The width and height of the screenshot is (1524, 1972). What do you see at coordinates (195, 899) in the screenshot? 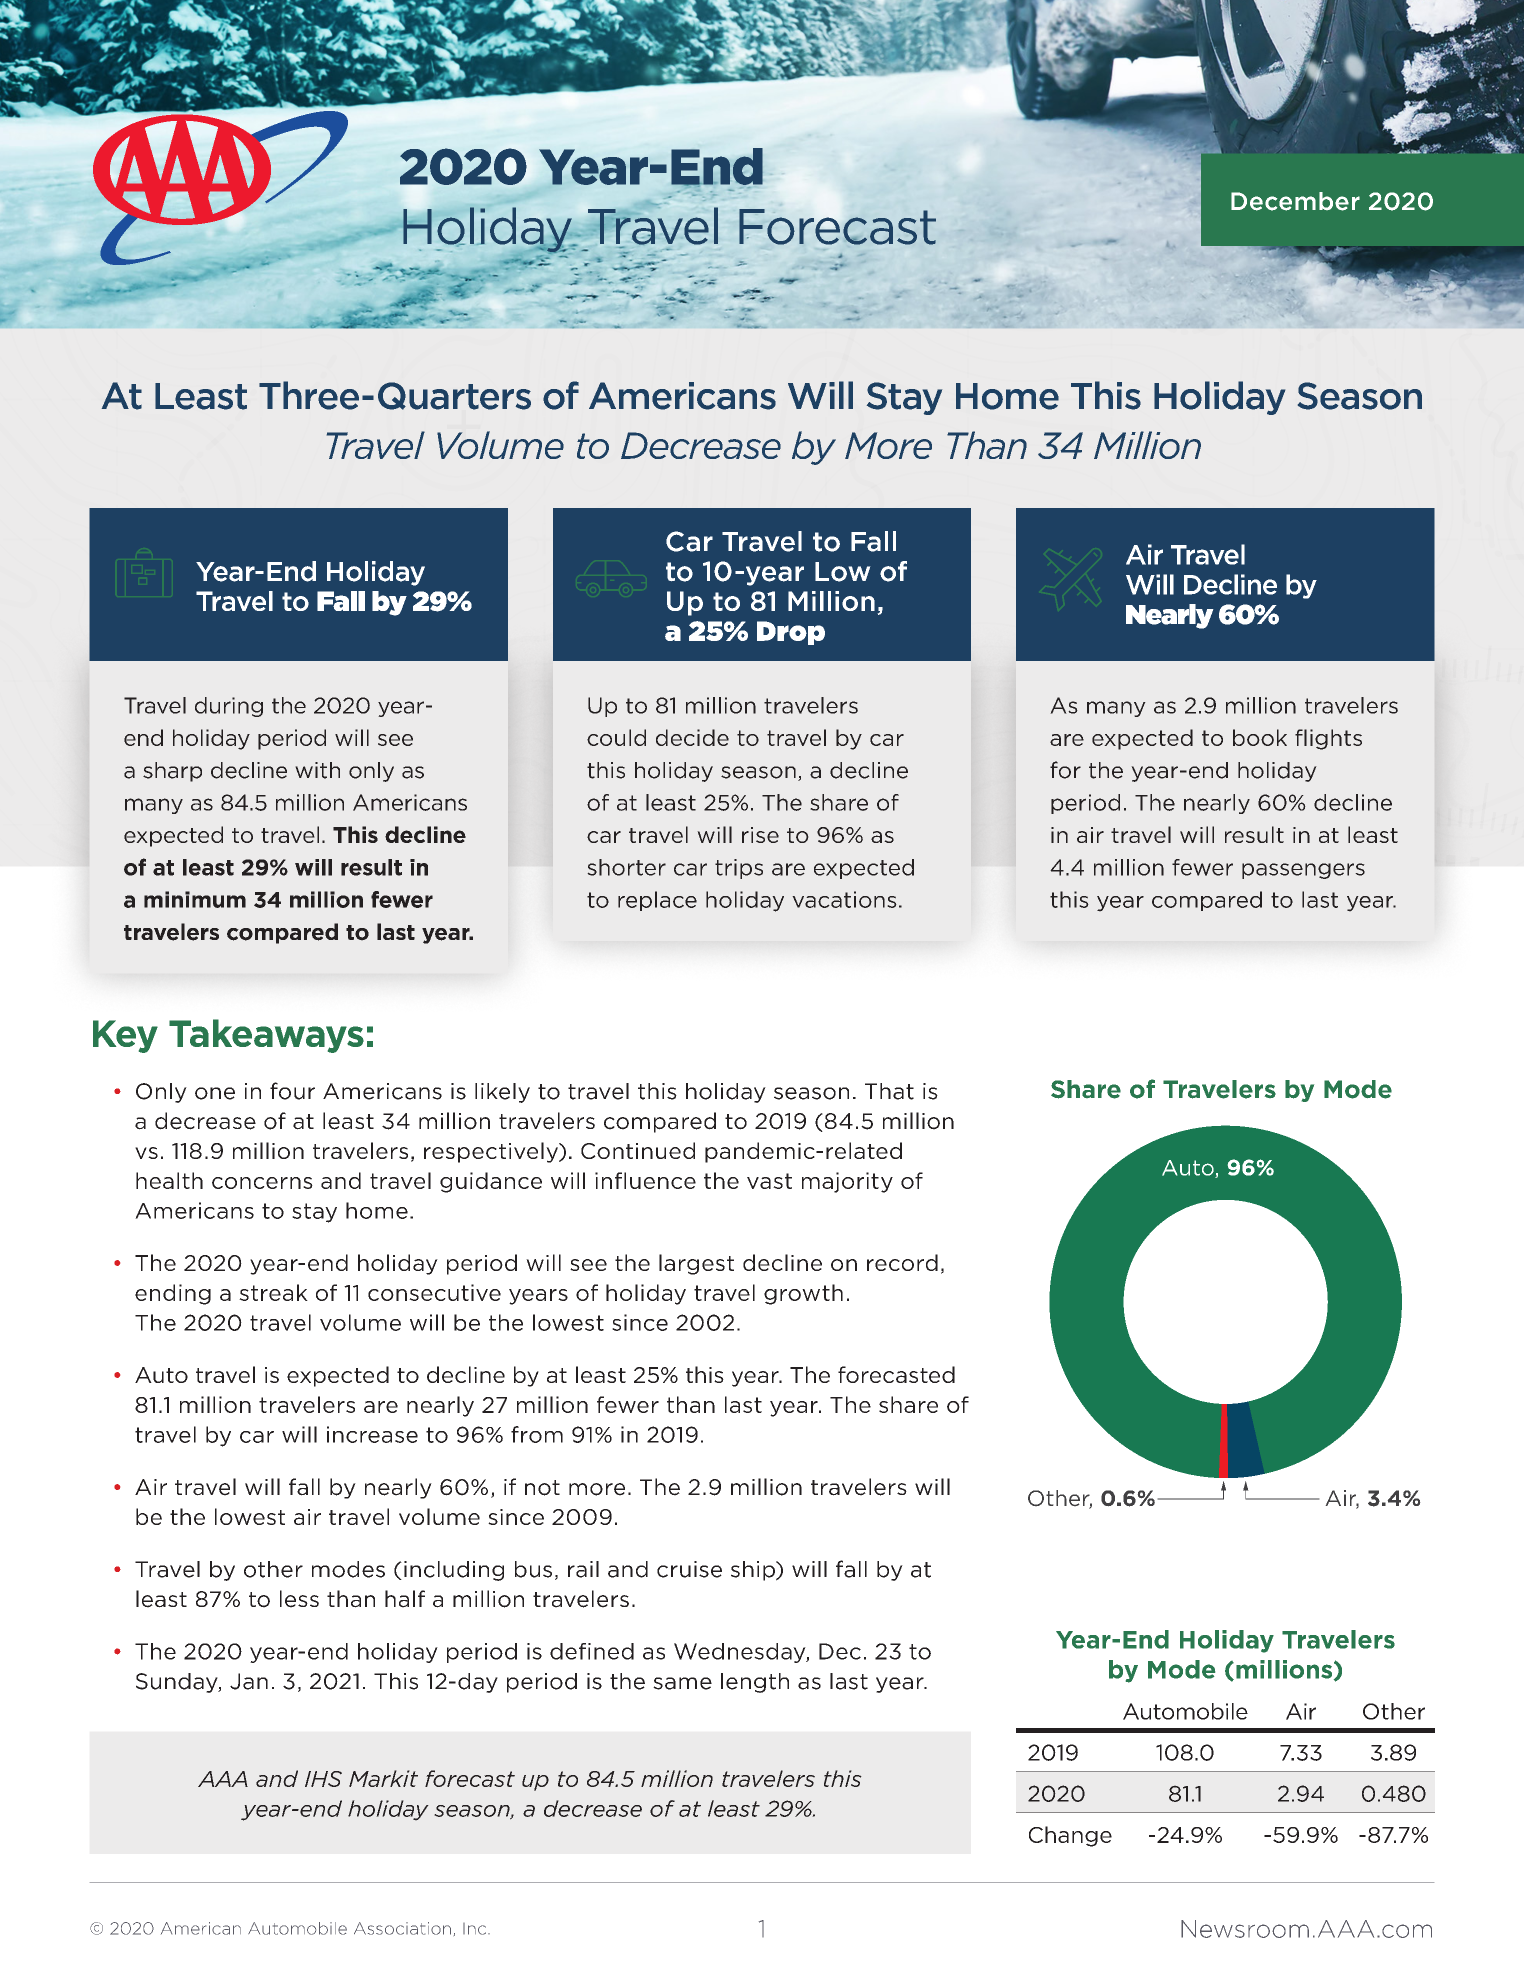
I see `minimum` at bounding box center [195, 899].
